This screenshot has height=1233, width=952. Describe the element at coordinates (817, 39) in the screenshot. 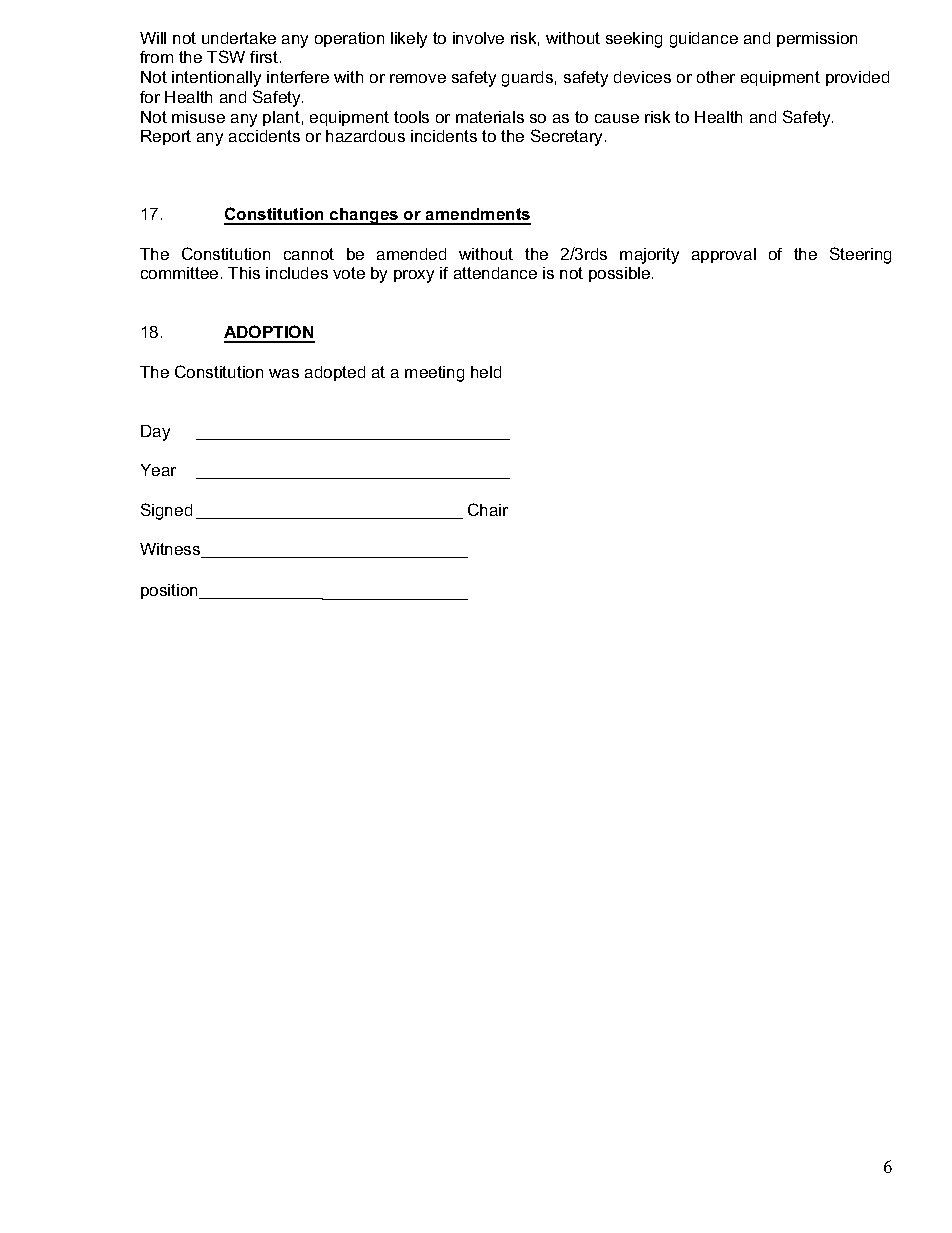

I see `permission` at that location.
